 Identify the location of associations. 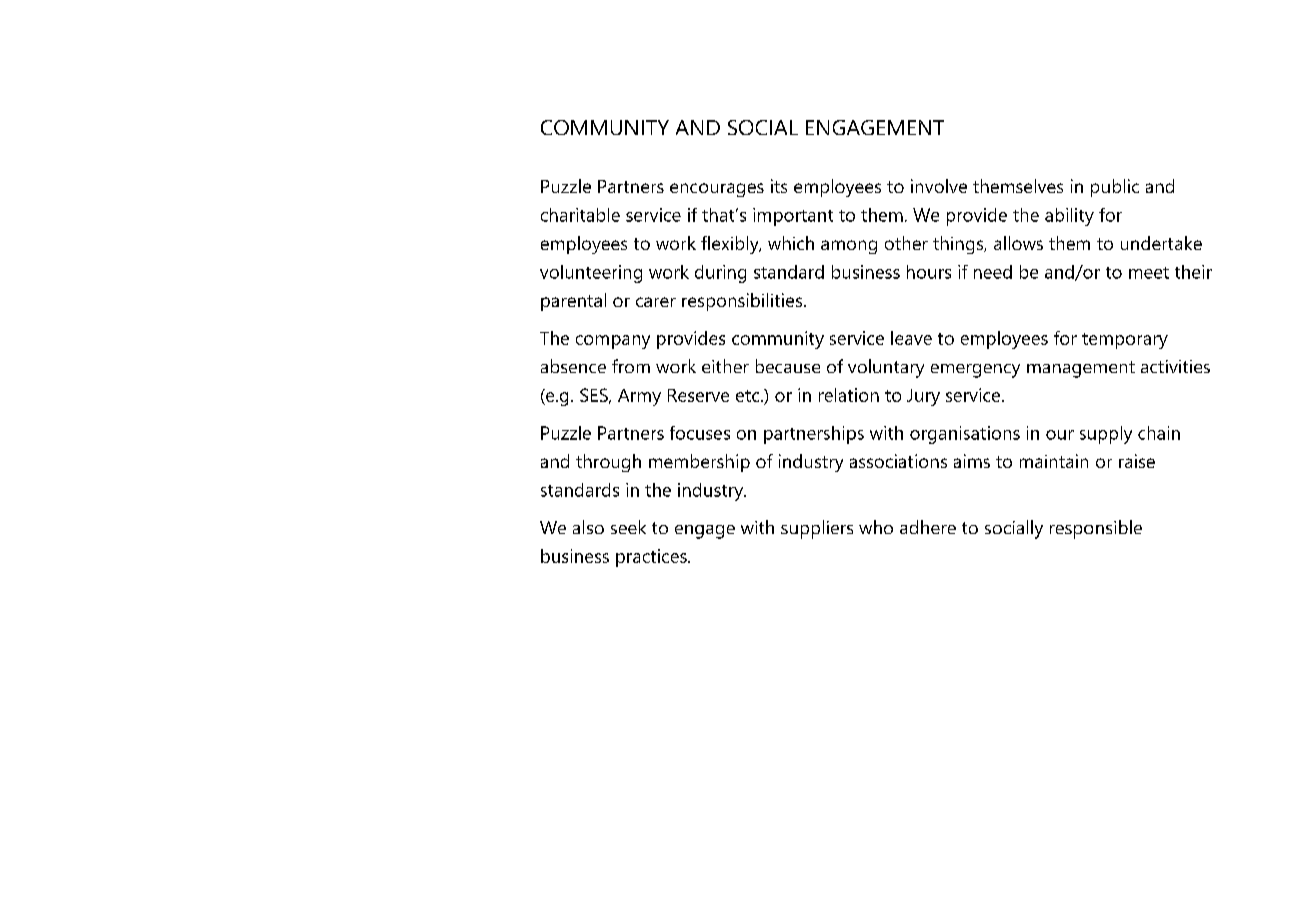
(898, 461).
